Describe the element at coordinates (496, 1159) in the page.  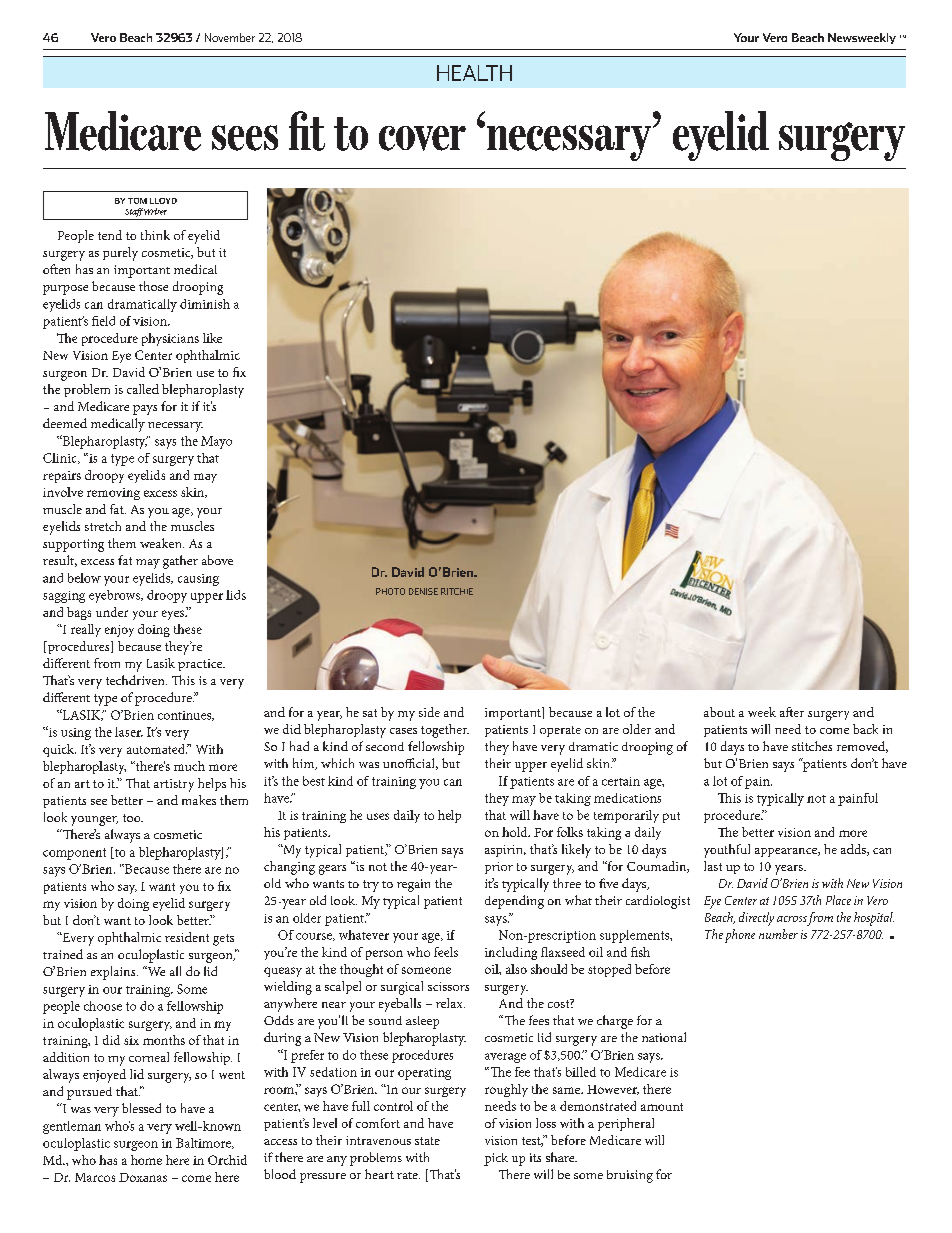
I see `pick` at that location.
